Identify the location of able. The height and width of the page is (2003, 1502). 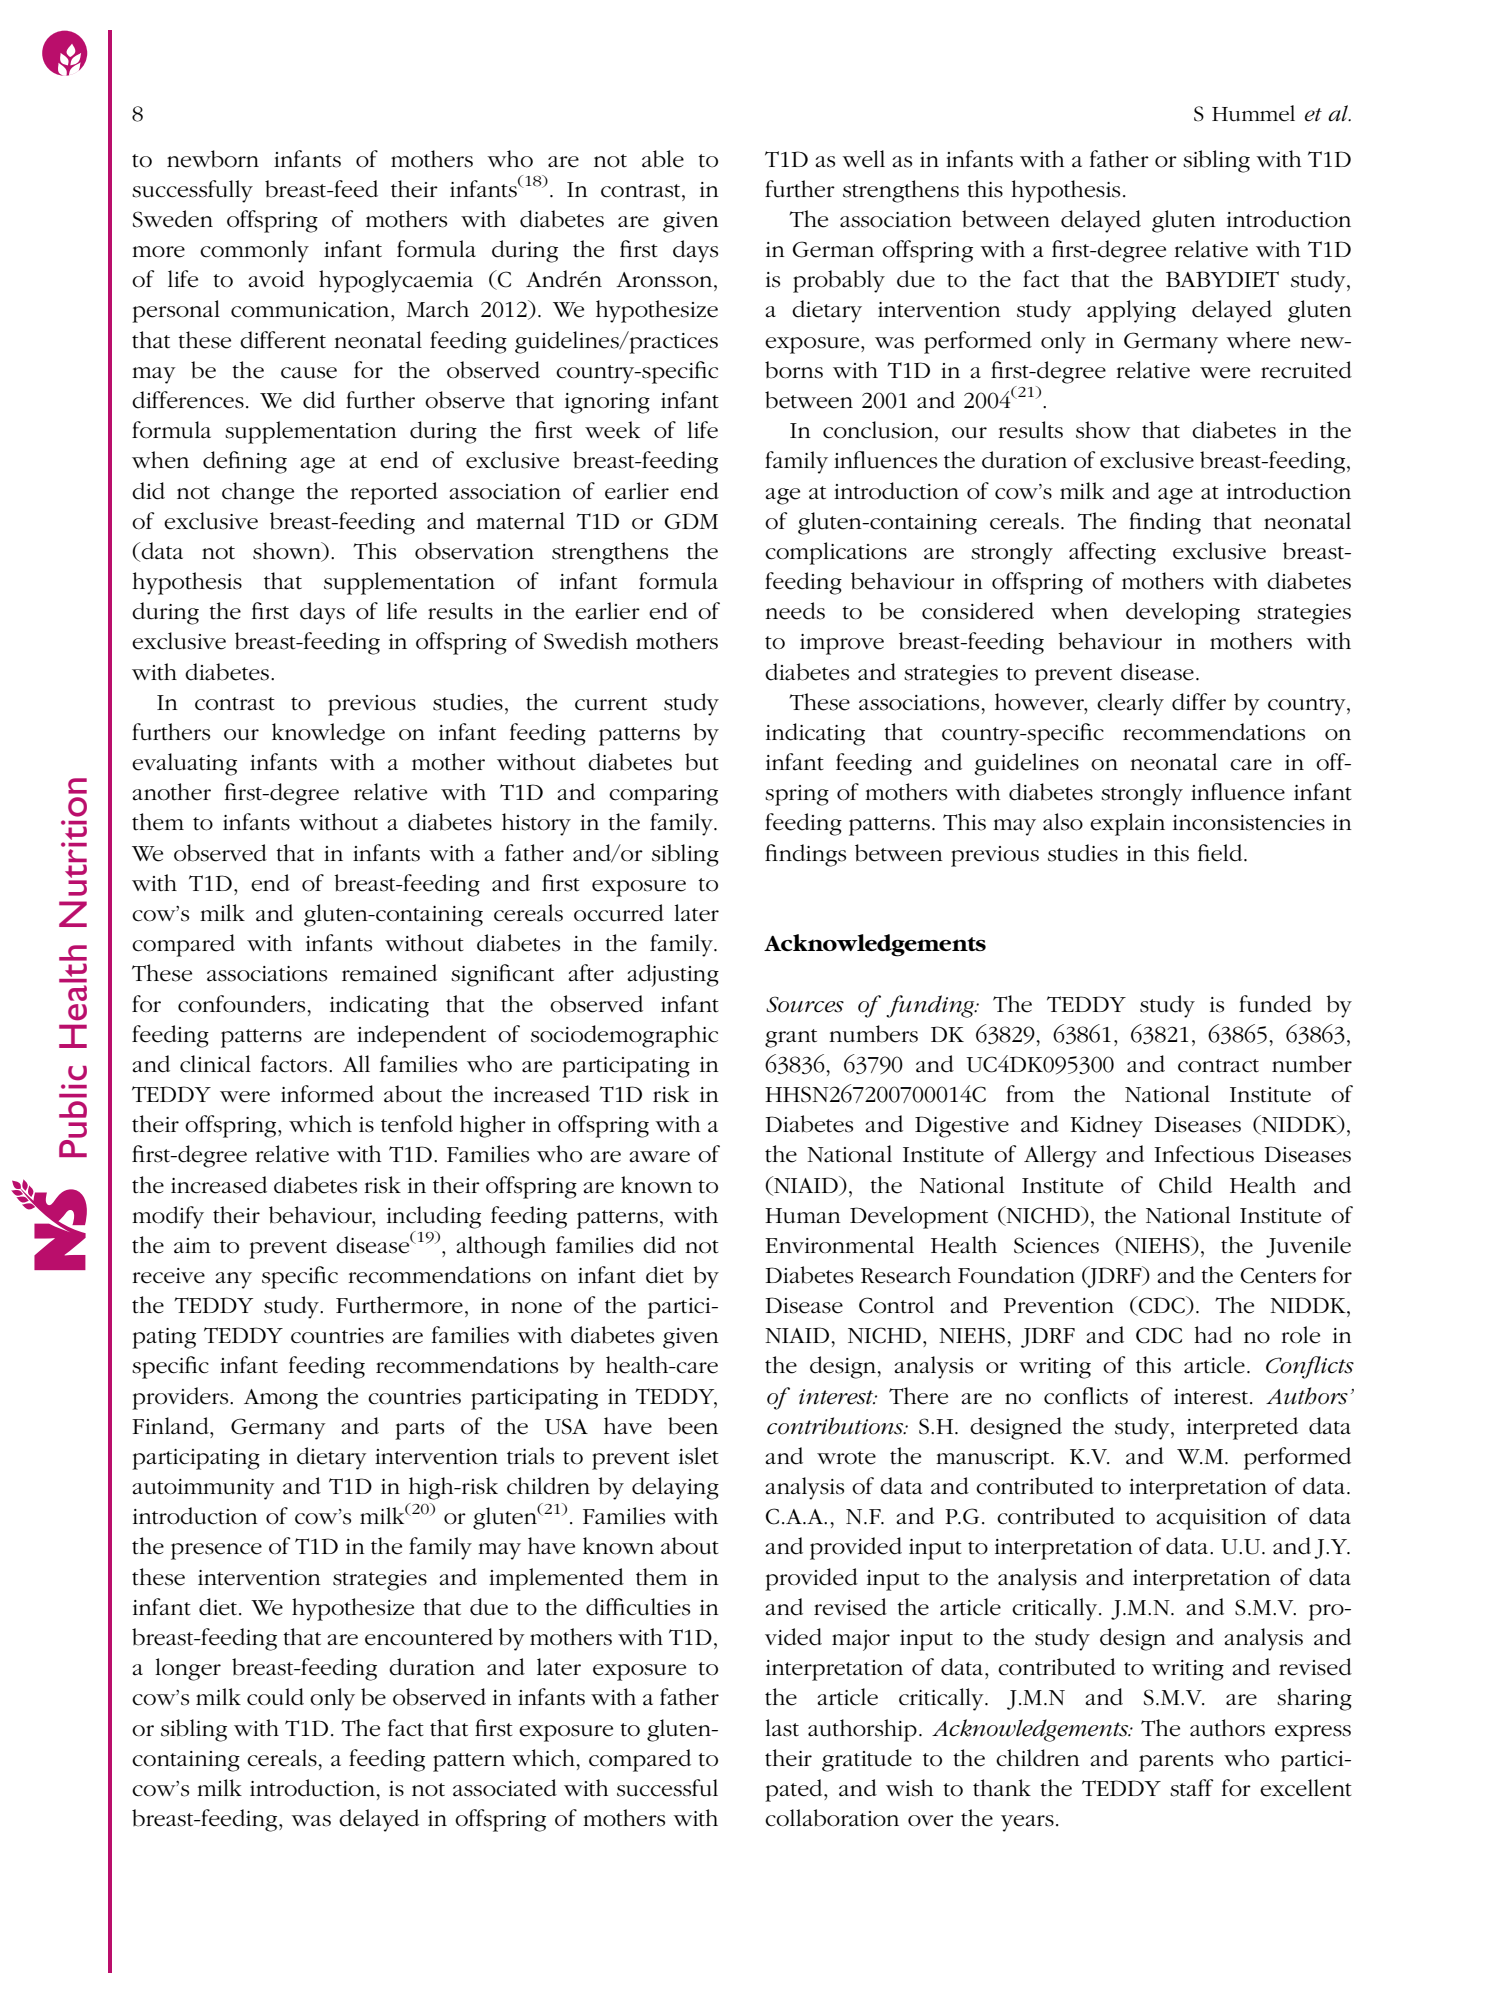
(663, 159).
